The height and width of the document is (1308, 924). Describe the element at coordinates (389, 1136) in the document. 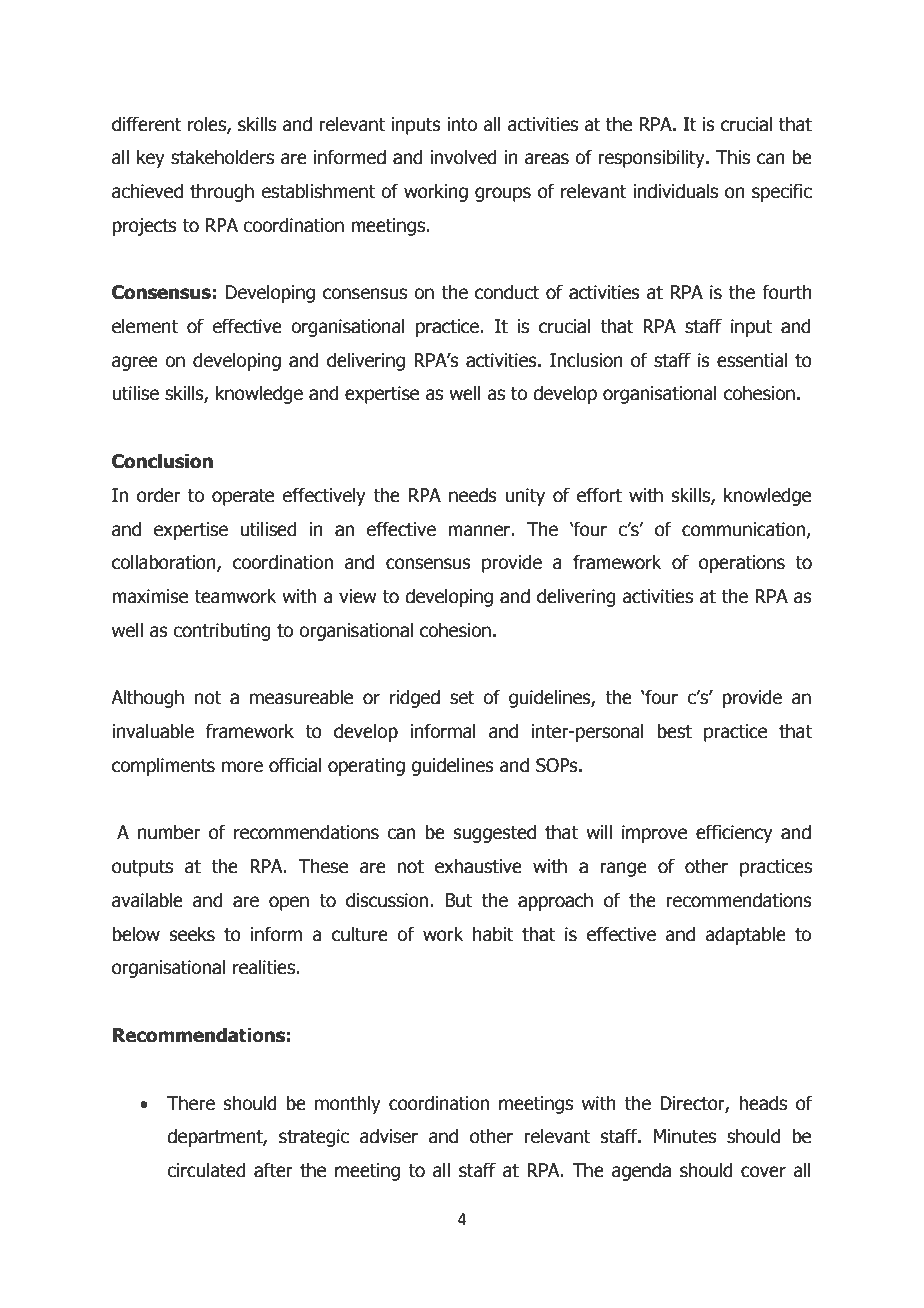

I see `adviser` at that location.
